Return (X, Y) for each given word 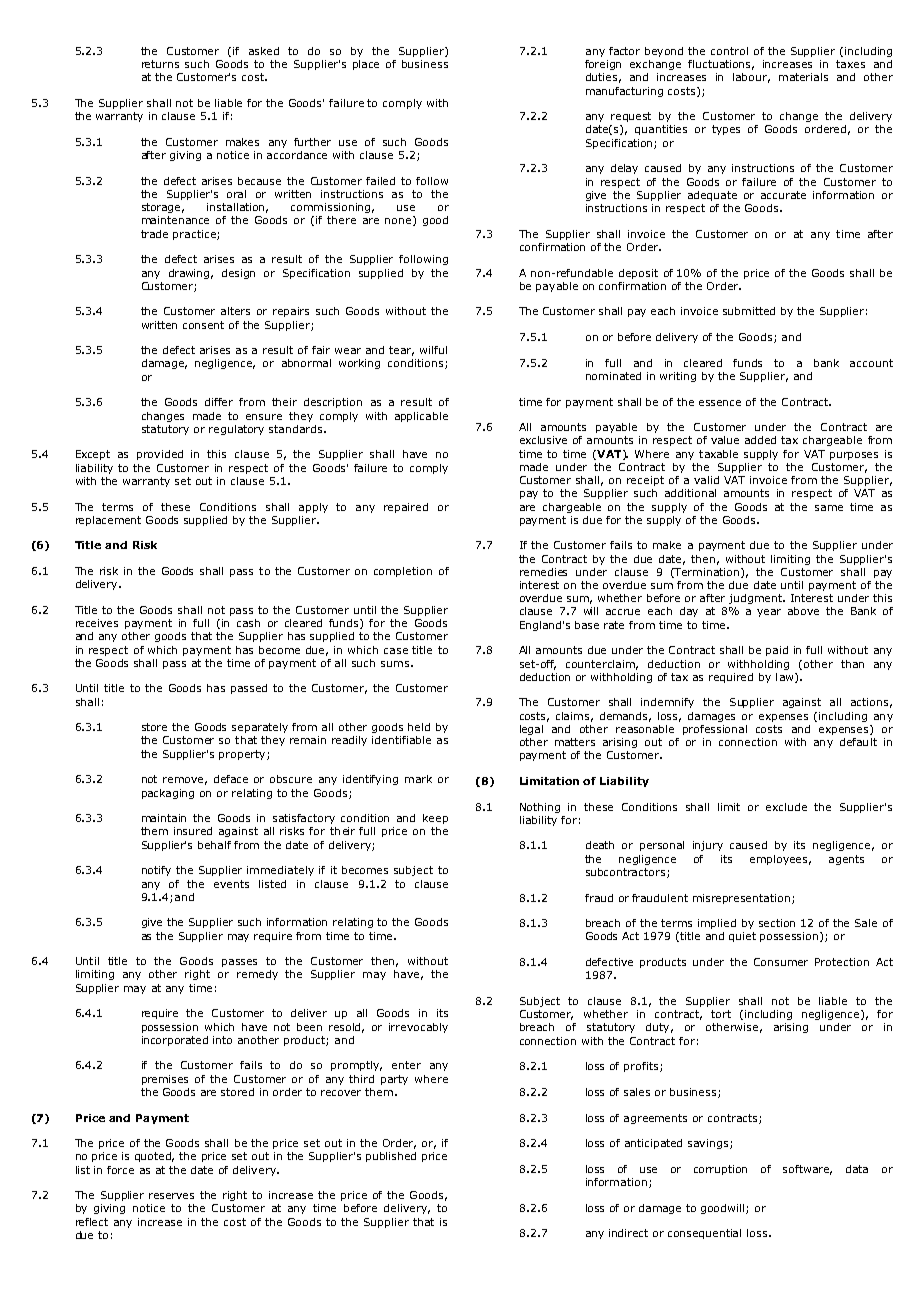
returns (160, 64)
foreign (603, 65)
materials (803, 77)
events (231, 884)
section (777, 923)
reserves (171, 1196)
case (396, 651)
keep (435, 819)
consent (203, 325)
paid (777, 651)
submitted (749, 311)
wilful (433, 350)
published (391, 1157)
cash (248, 623)
